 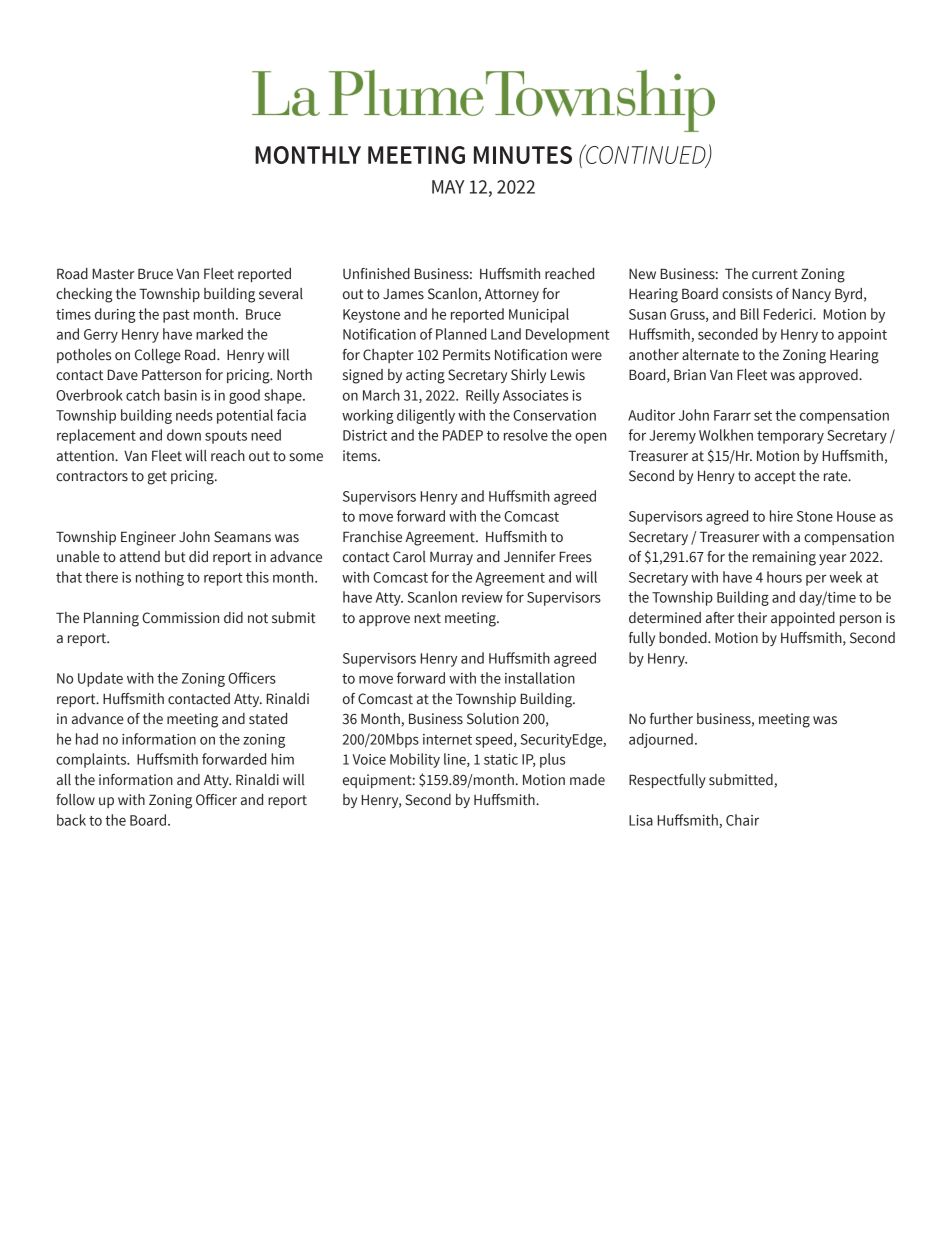 I want to click on Update, so click(x=100, y=679).
